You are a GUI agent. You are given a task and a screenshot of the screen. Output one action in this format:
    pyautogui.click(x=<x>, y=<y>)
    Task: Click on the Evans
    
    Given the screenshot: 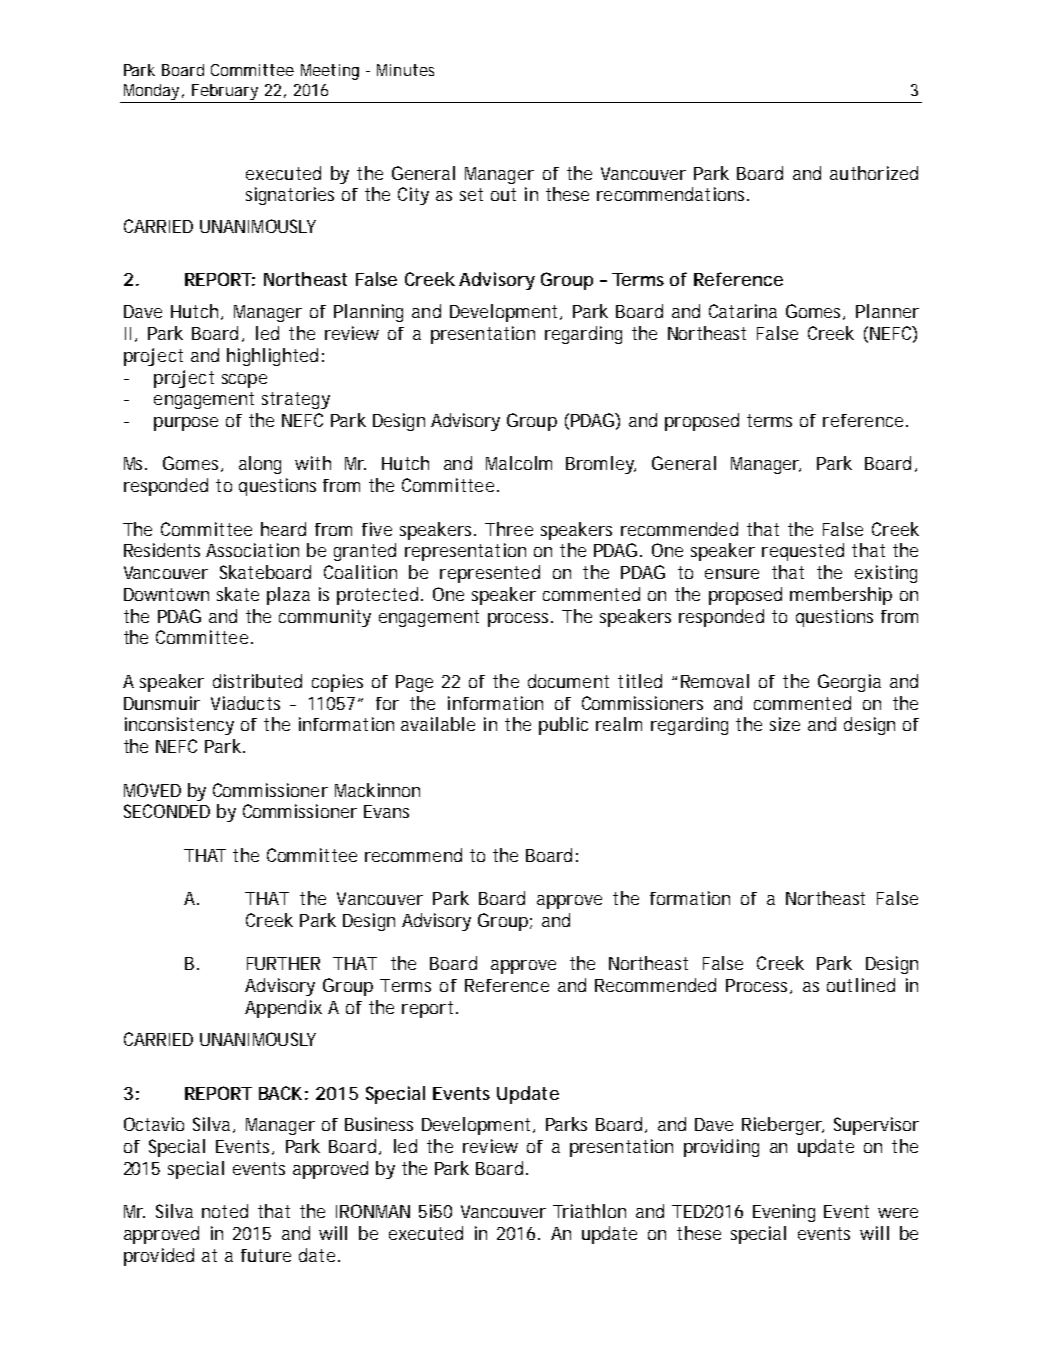 What is the action you would take?
    pyautogui.click(x=386, y=811)
